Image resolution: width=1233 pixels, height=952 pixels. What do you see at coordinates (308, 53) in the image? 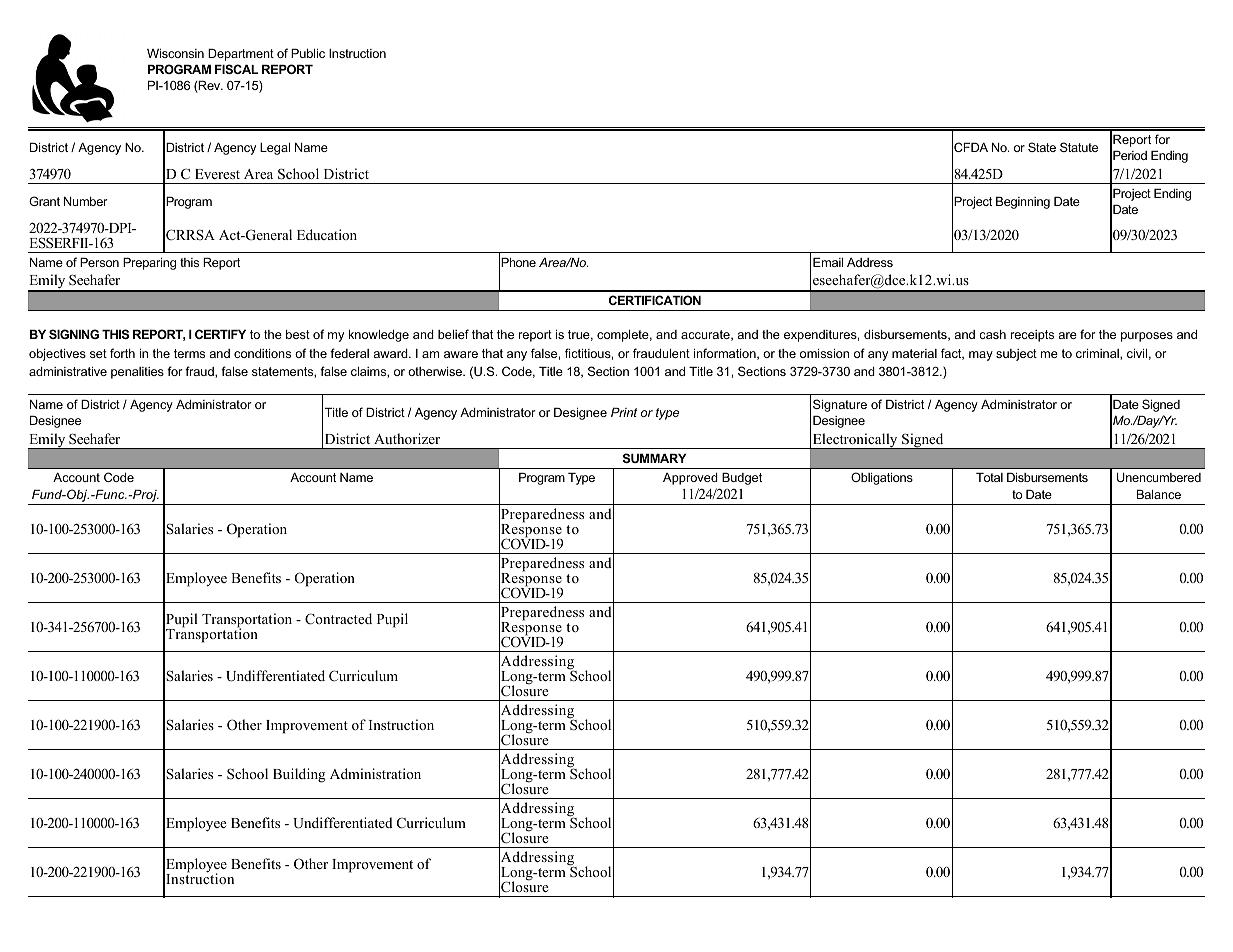
I see `Public` at bounding box center [308, 53].
